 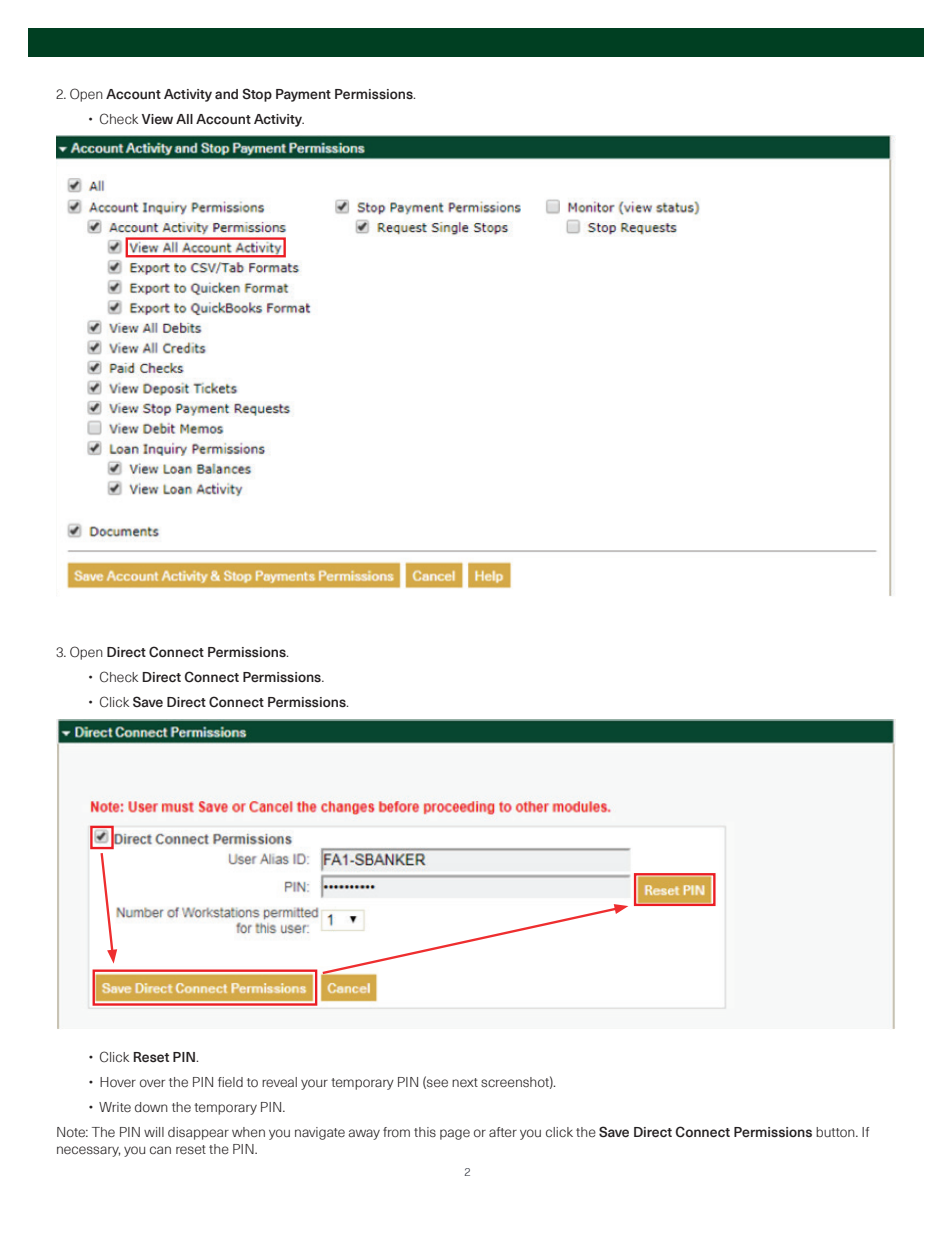 What do you see at coordinates (455, 1134) in the screenshot?
I see `page` at bounding box center [455, 1134].
